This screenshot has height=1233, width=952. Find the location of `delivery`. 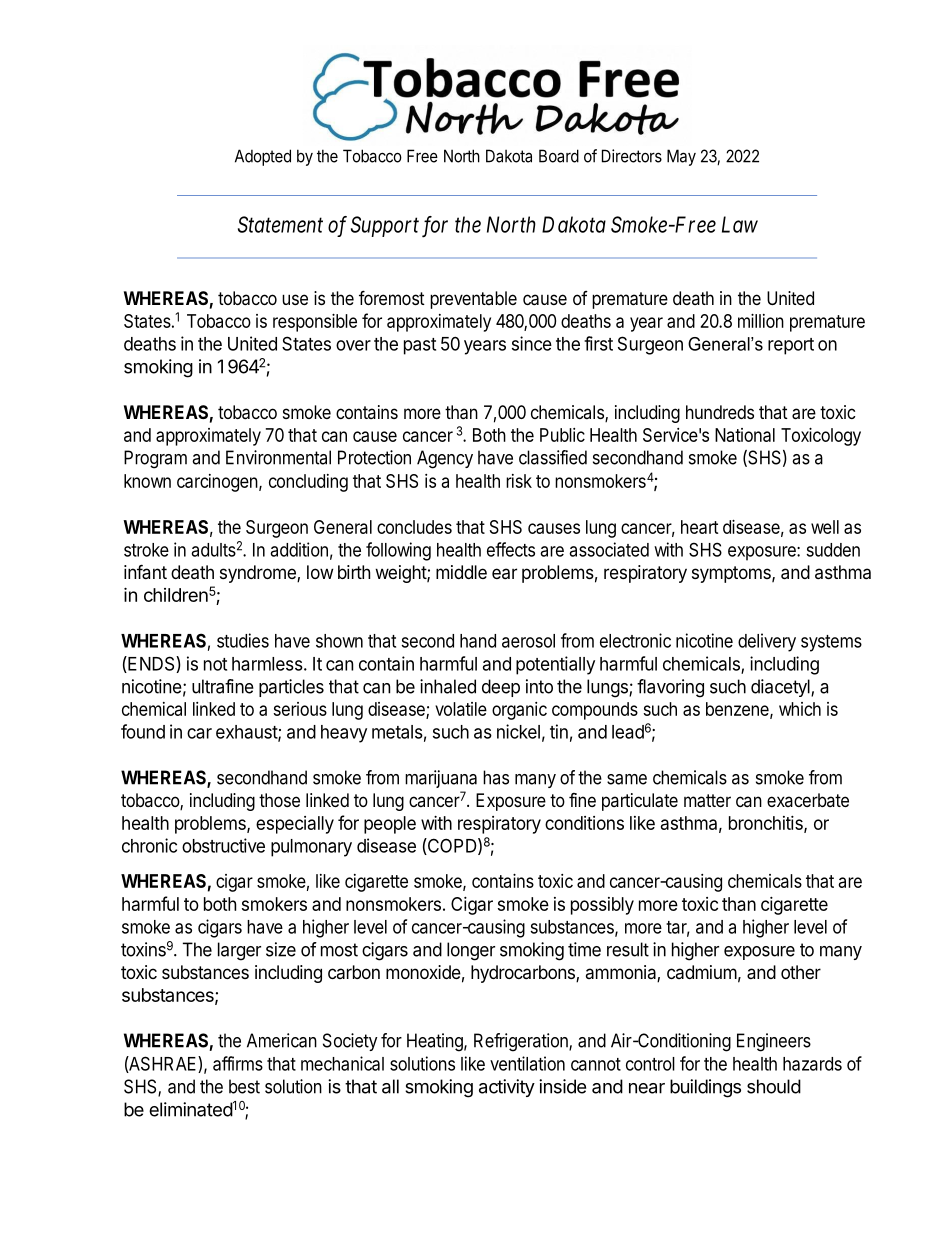

delivery is located at coordinates (767, 642).
